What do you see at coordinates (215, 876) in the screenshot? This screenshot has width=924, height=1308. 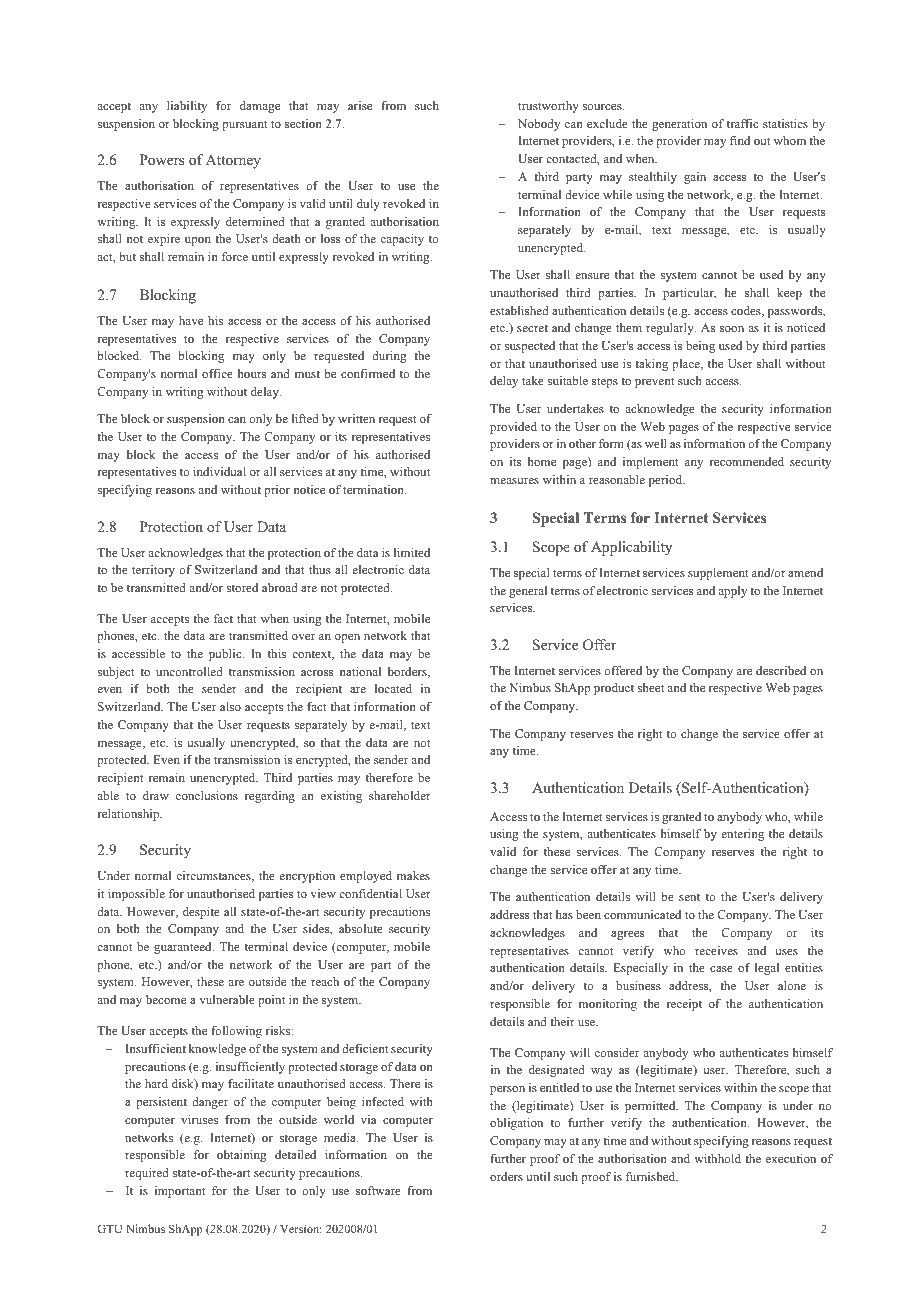 I see `circumstances` at bounding box center [215, 876].
